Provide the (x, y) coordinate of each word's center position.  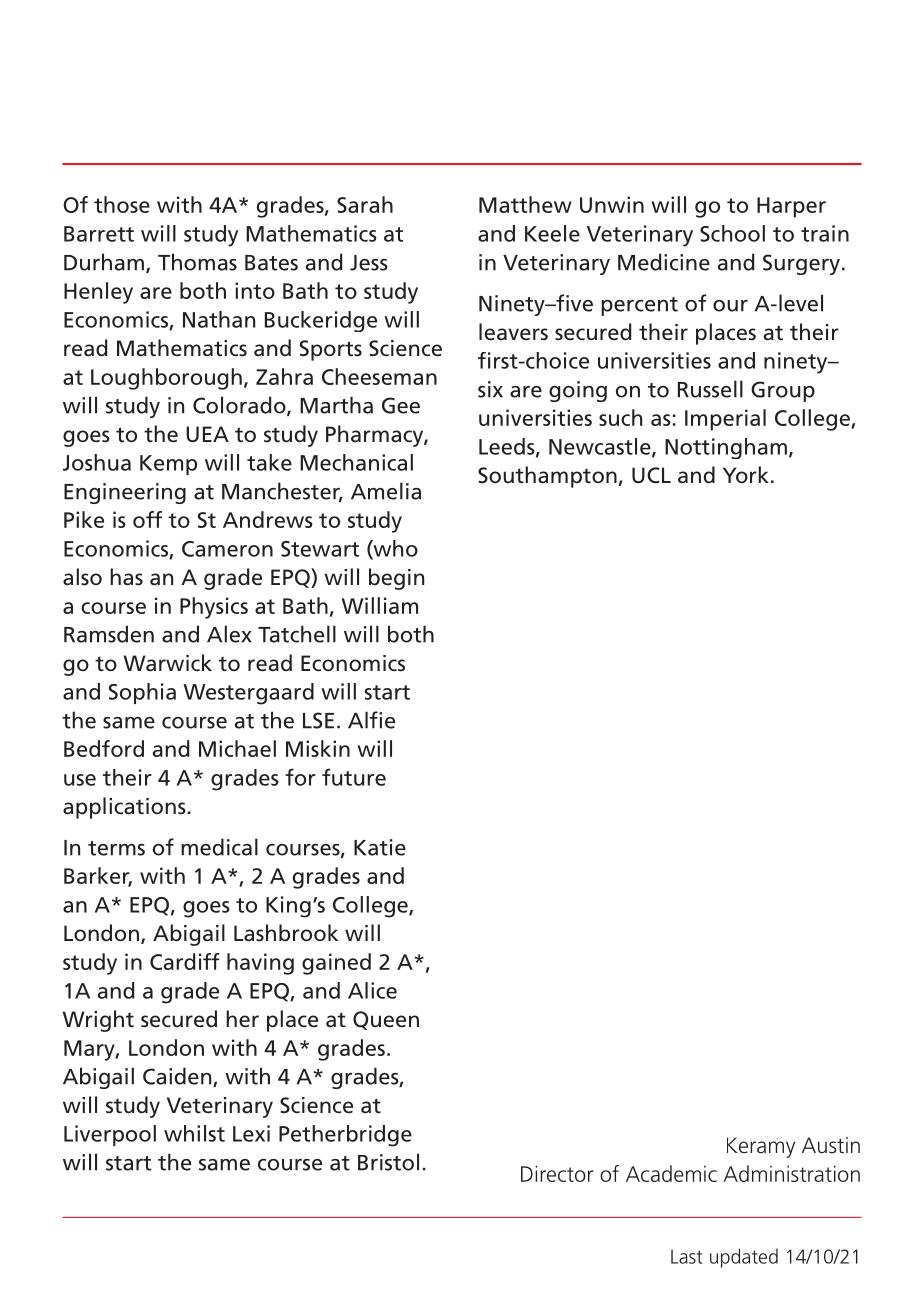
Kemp (168, 465)
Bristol (388, 1162)
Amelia (386, 491)
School (732, 233)
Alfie (371, 720)
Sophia (142, 693)
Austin (831, 1145)
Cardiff (184, 961)
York (746, 474)
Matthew (525, 204)
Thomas (197, 262)
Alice (372, 990)
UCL (651, 475)
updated (744, 1258)
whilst (194, 1133)
